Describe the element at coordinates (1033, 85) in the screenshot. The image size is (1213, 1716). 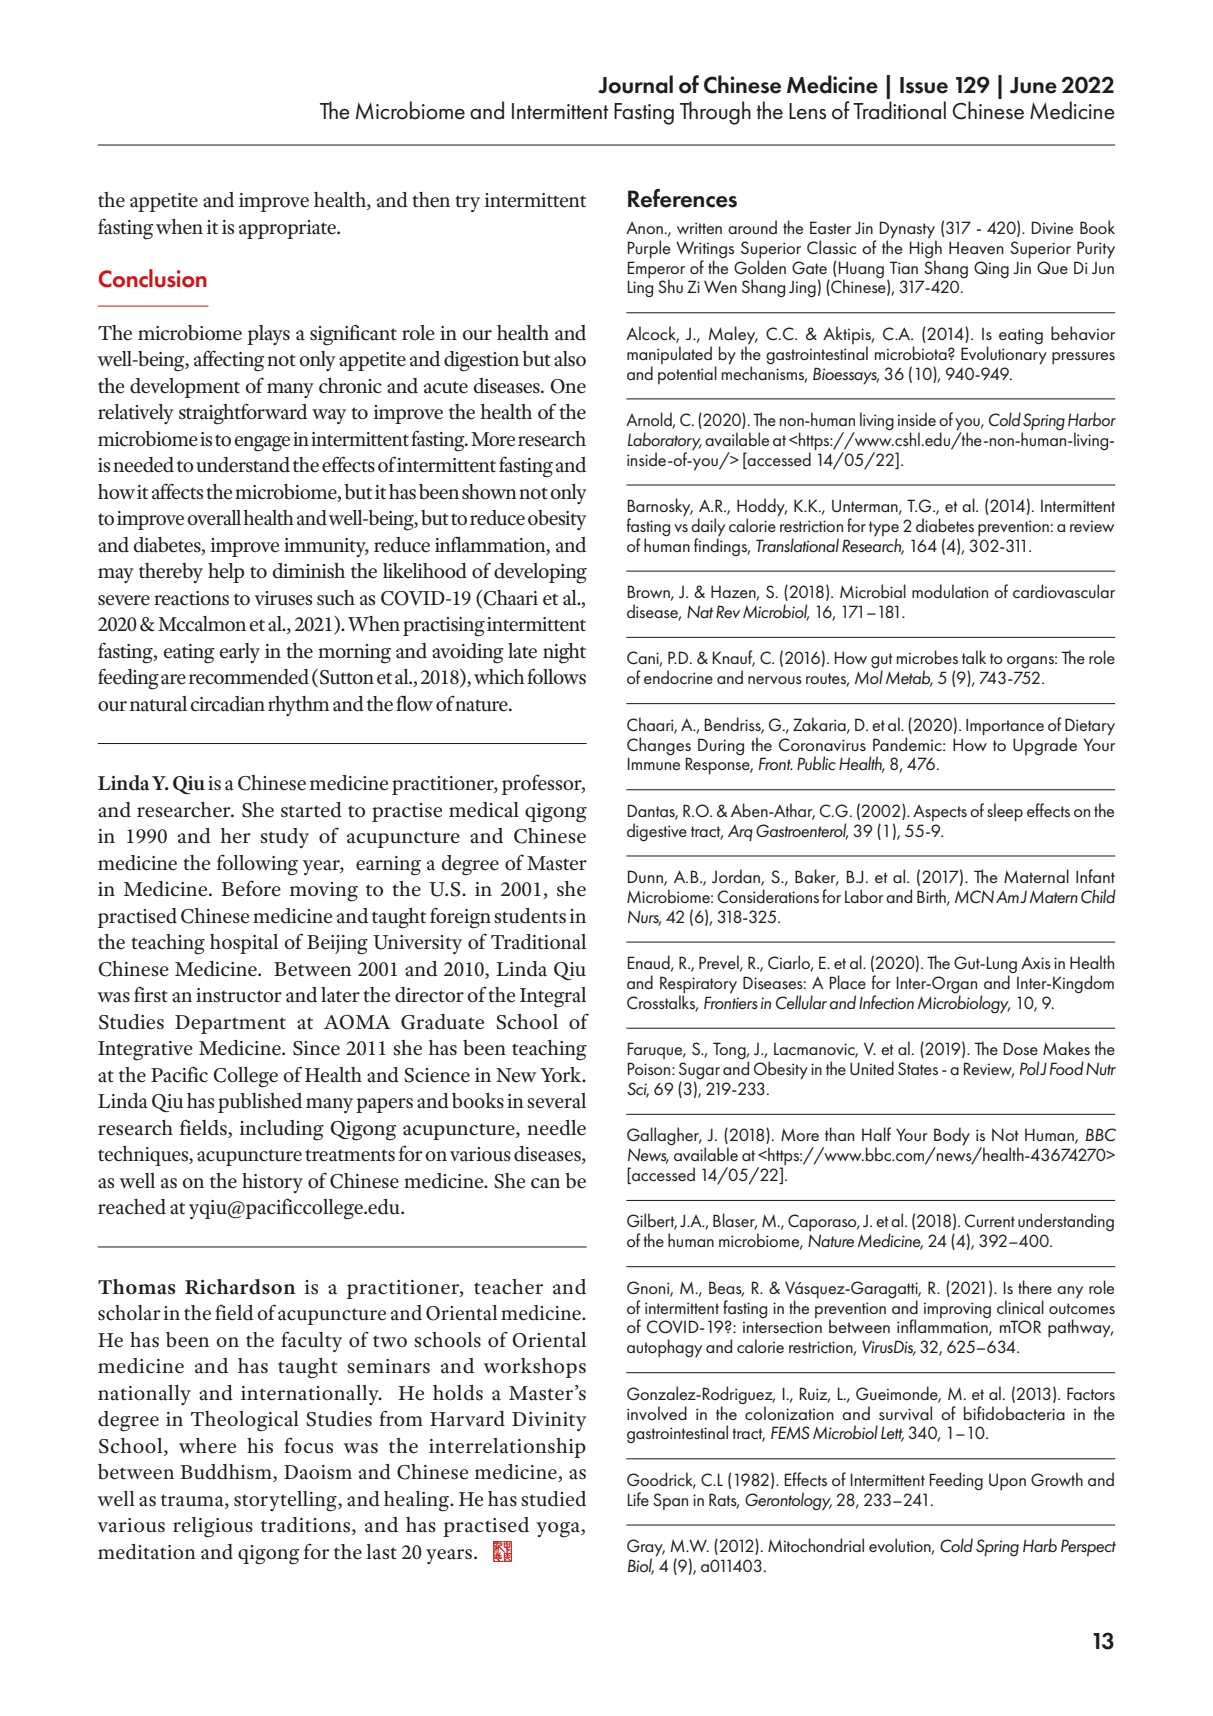
I see `June` at that location.
